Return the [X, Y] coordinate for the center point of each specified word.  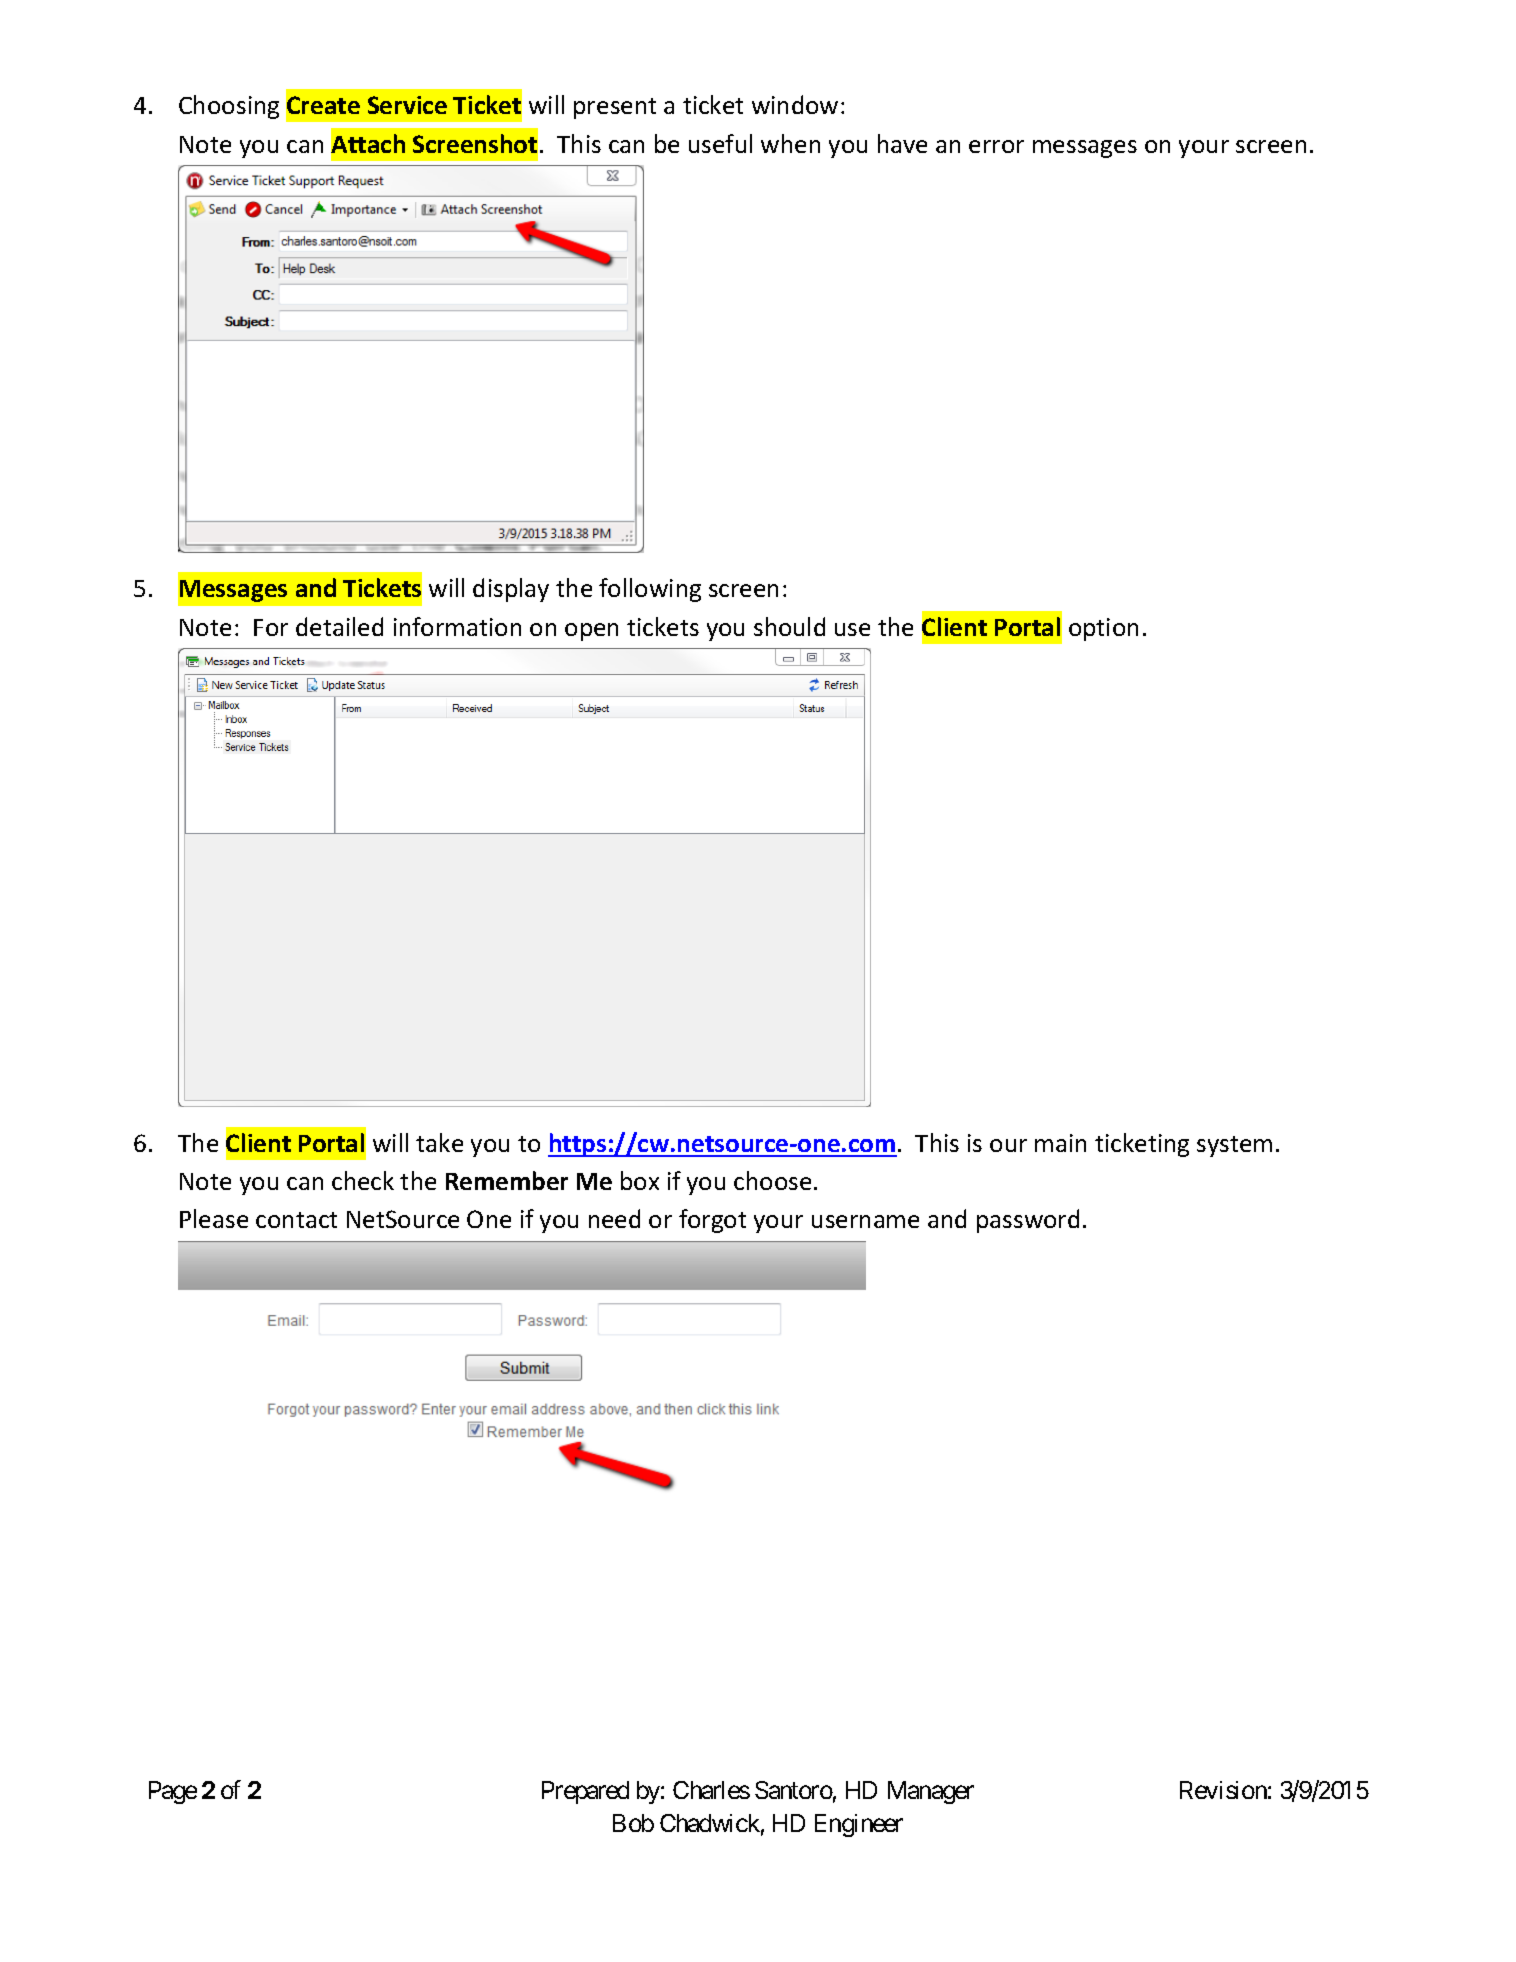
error [996, 146]
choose [772, 1180]
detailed [339, 626]
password [1028, 1221]
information [457, 626]
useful [720, 143]
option [1103, 629]
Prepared [585, 1792]
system [1234, 1146]
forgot [712, 1221]
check [363, 1180]
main [1060, 1143]
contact [296, 1220]
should [789, 626]
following [650, 590]
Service [407, 105]
